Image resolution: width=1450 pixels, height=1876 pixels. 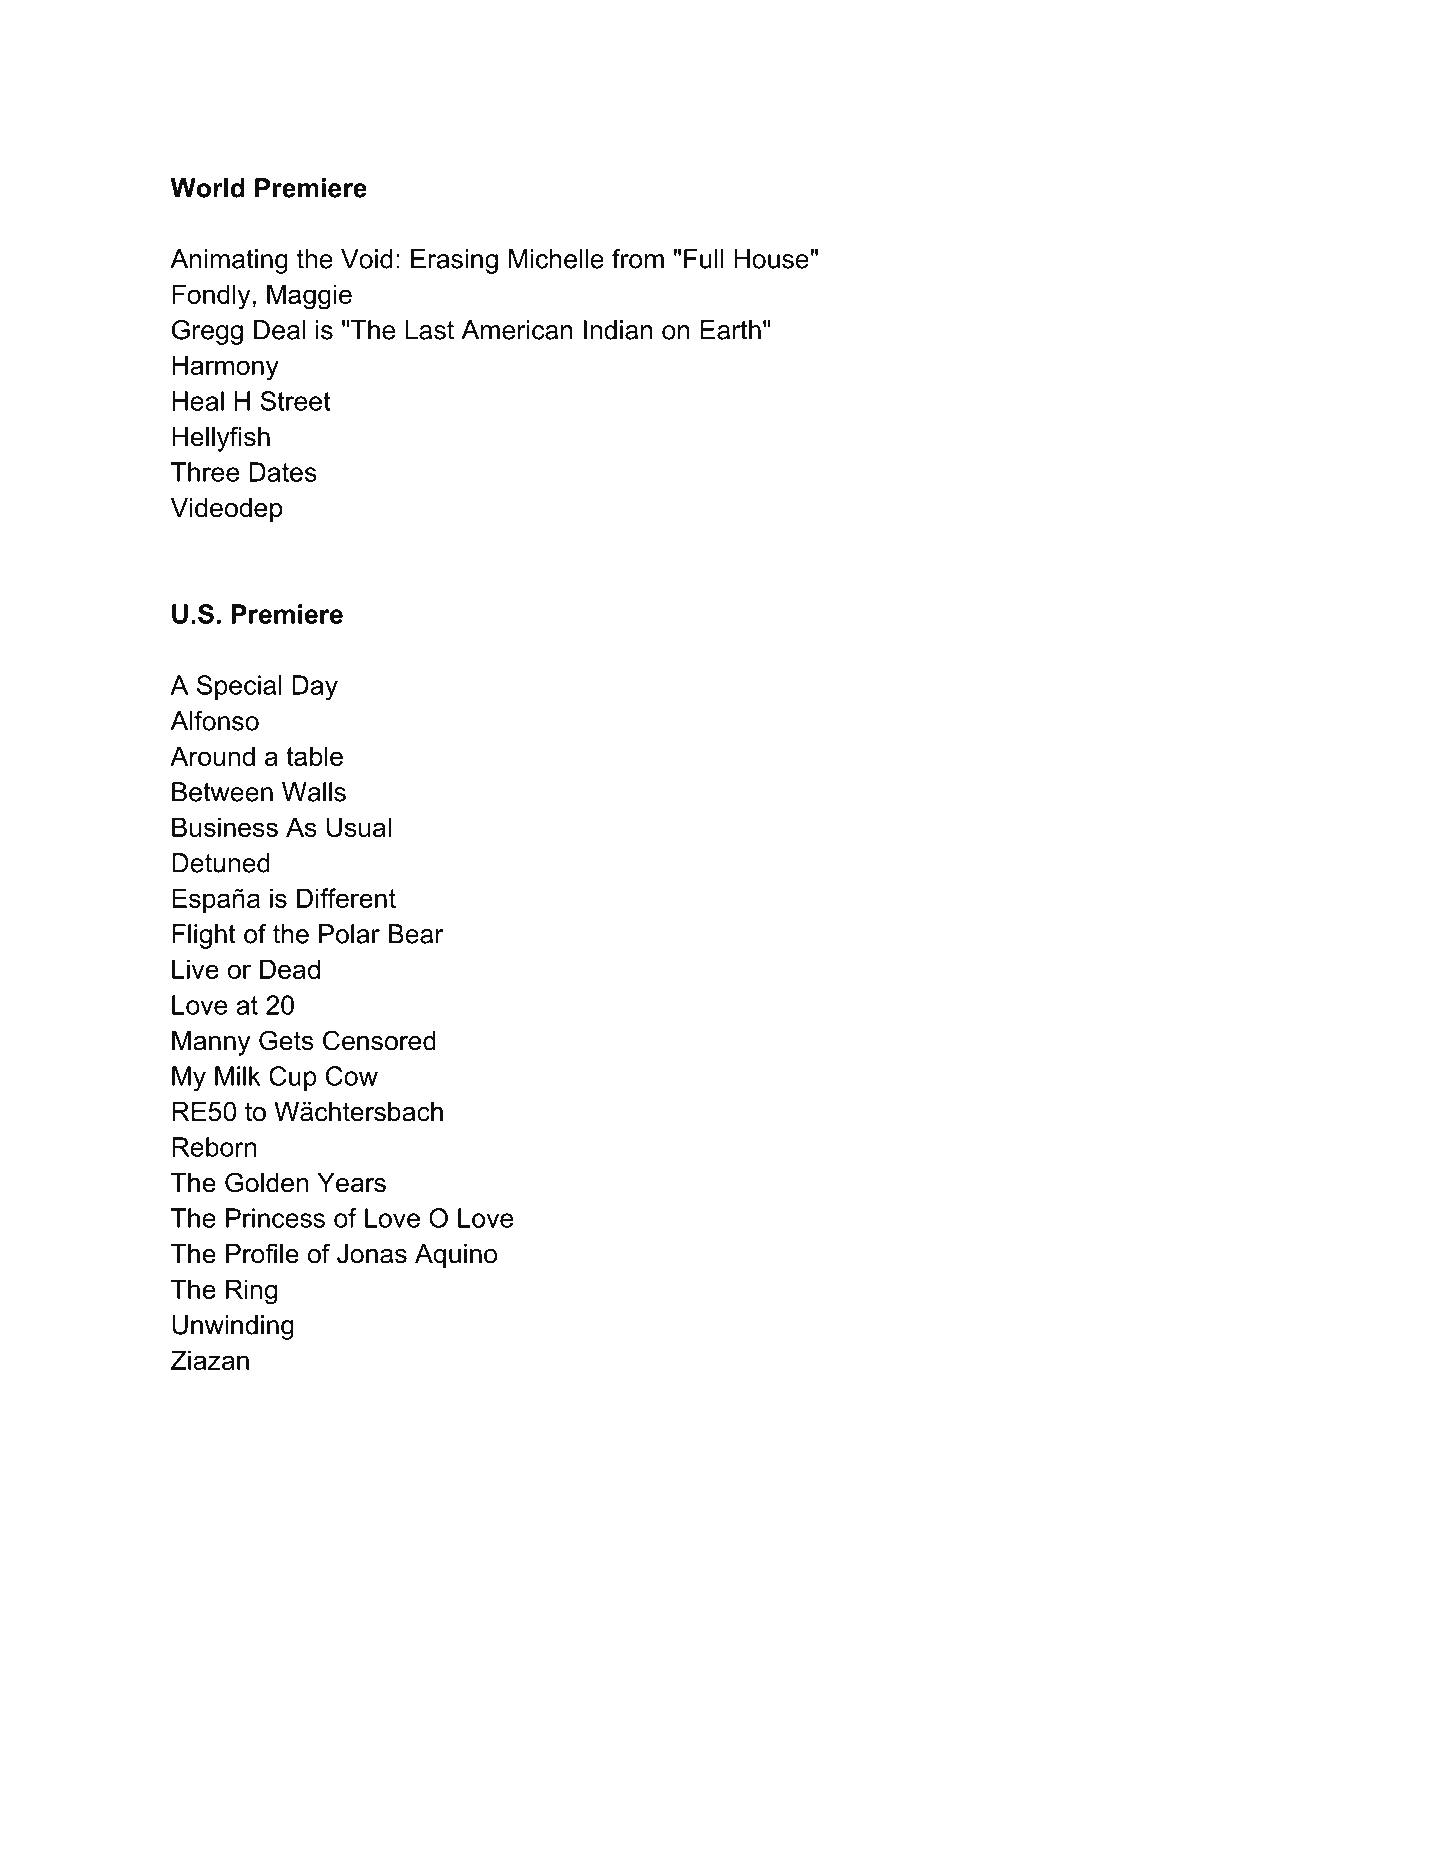 I want to click on Censored, so click(x=379, y=1040).
